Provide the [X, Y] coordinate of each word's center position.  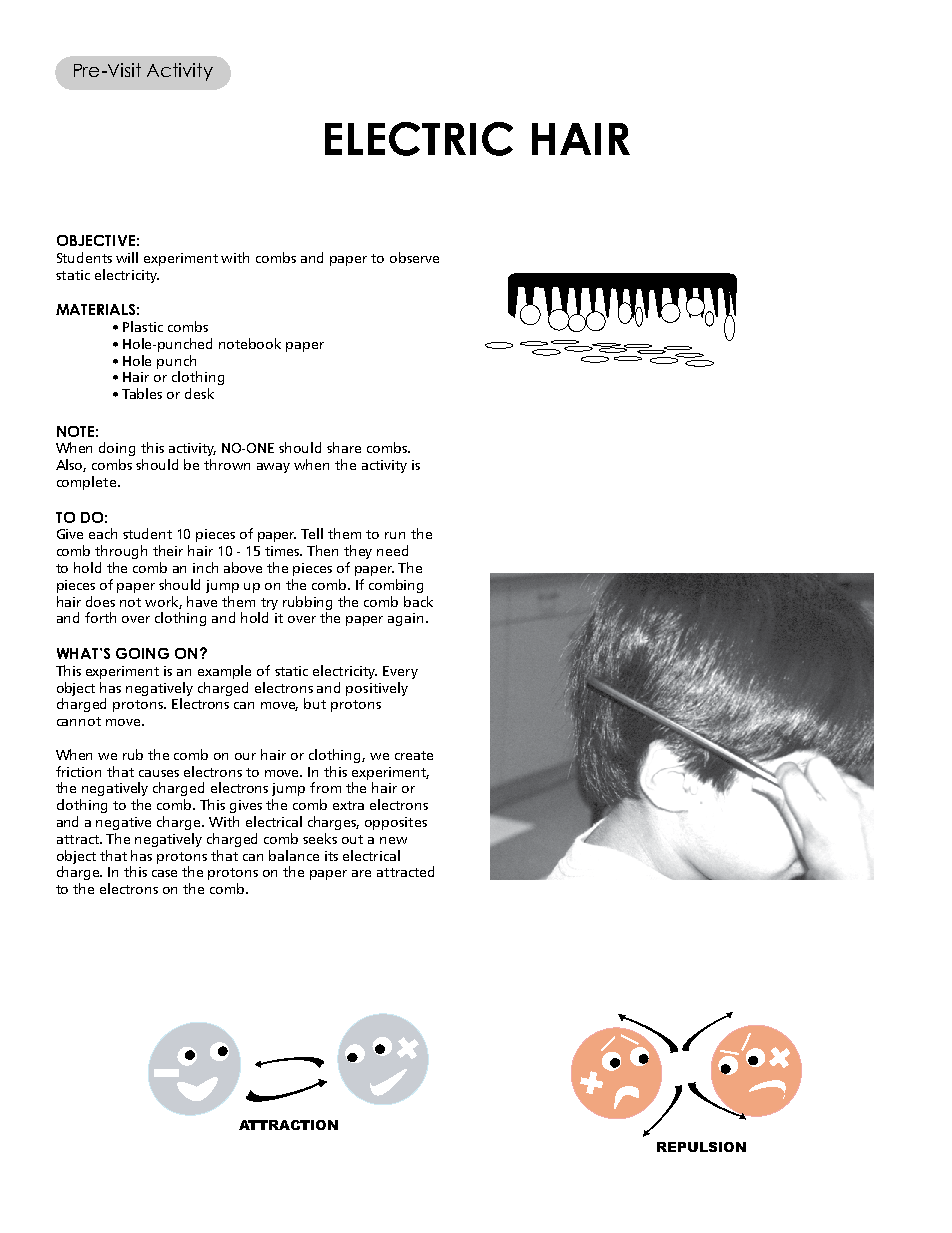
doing [117, 449]
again [405, 619]
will [127, 257]
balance [294, 855]
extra [348, 805]
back [418, 601]
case [164, 873]
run [395, 535]
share [344, 447]
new [393, 840]
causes [159, 773]
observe [414, 257]
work [163, 602]
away [273, 468]
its [331, 856]
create [414, 755]
